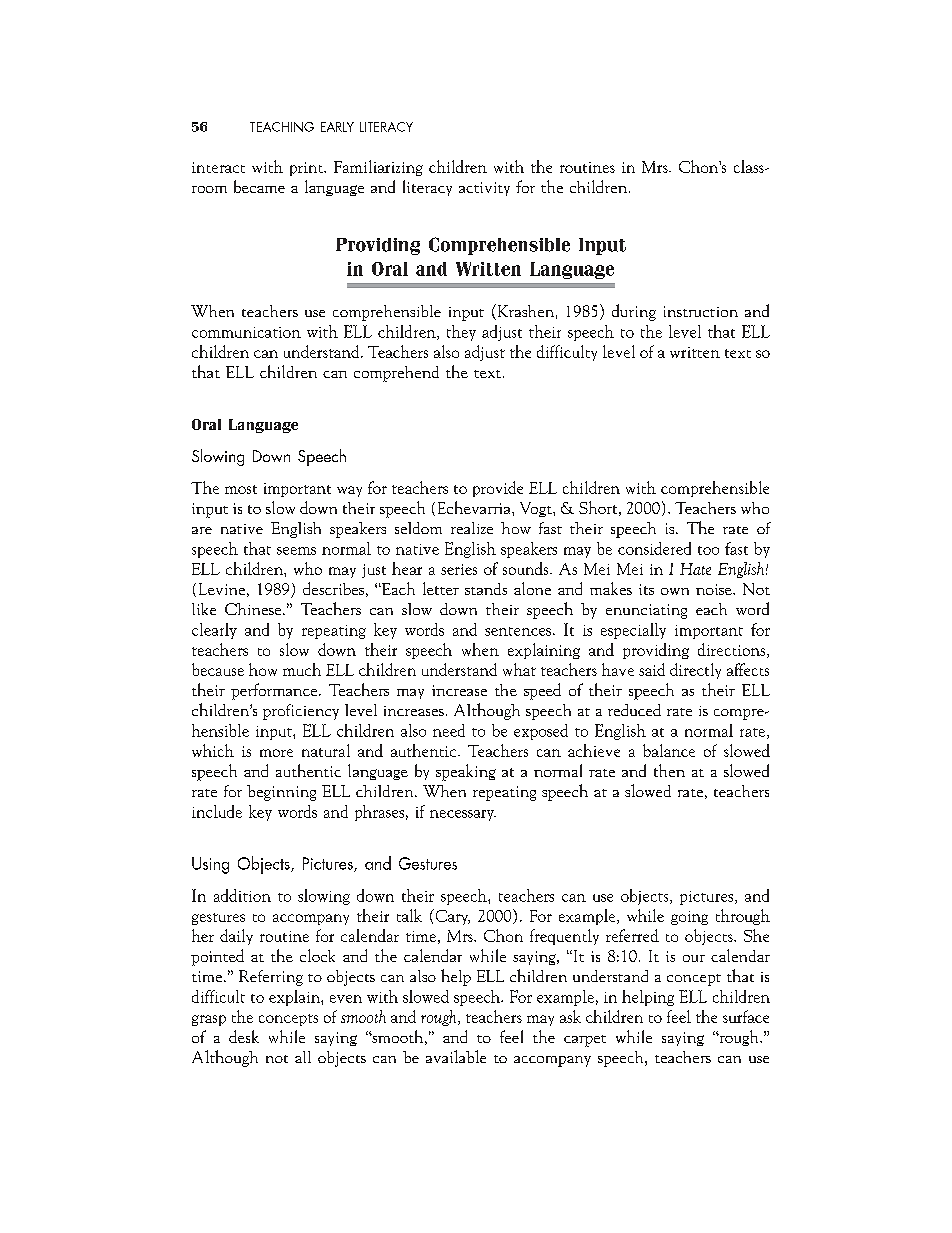 The image size is (952, 1233). I want to click on Chinese, so click(254, 609).
